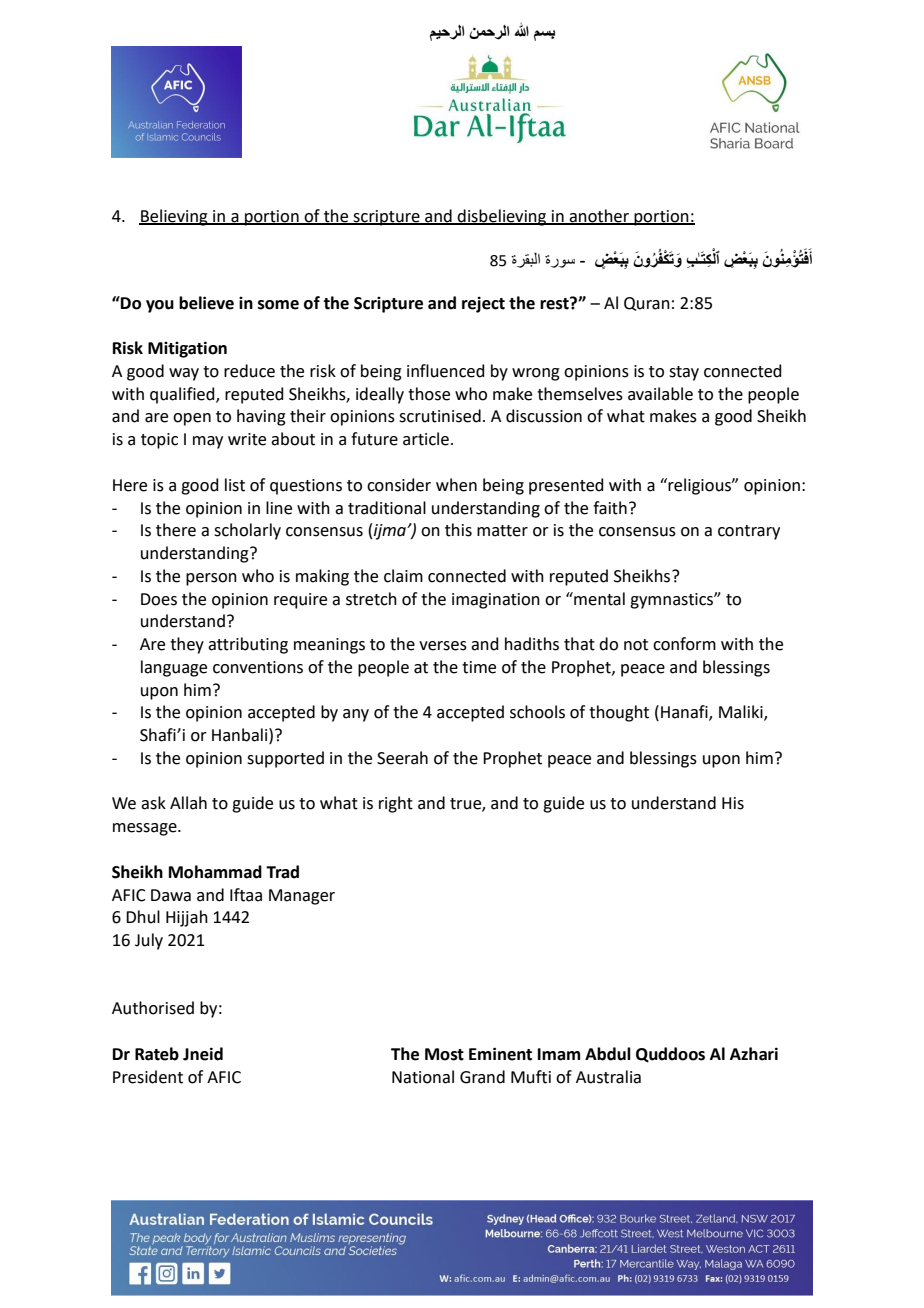  Describe the element at coordinates (608, 1054) in the screenshot. I see `Abdul` at that location.
